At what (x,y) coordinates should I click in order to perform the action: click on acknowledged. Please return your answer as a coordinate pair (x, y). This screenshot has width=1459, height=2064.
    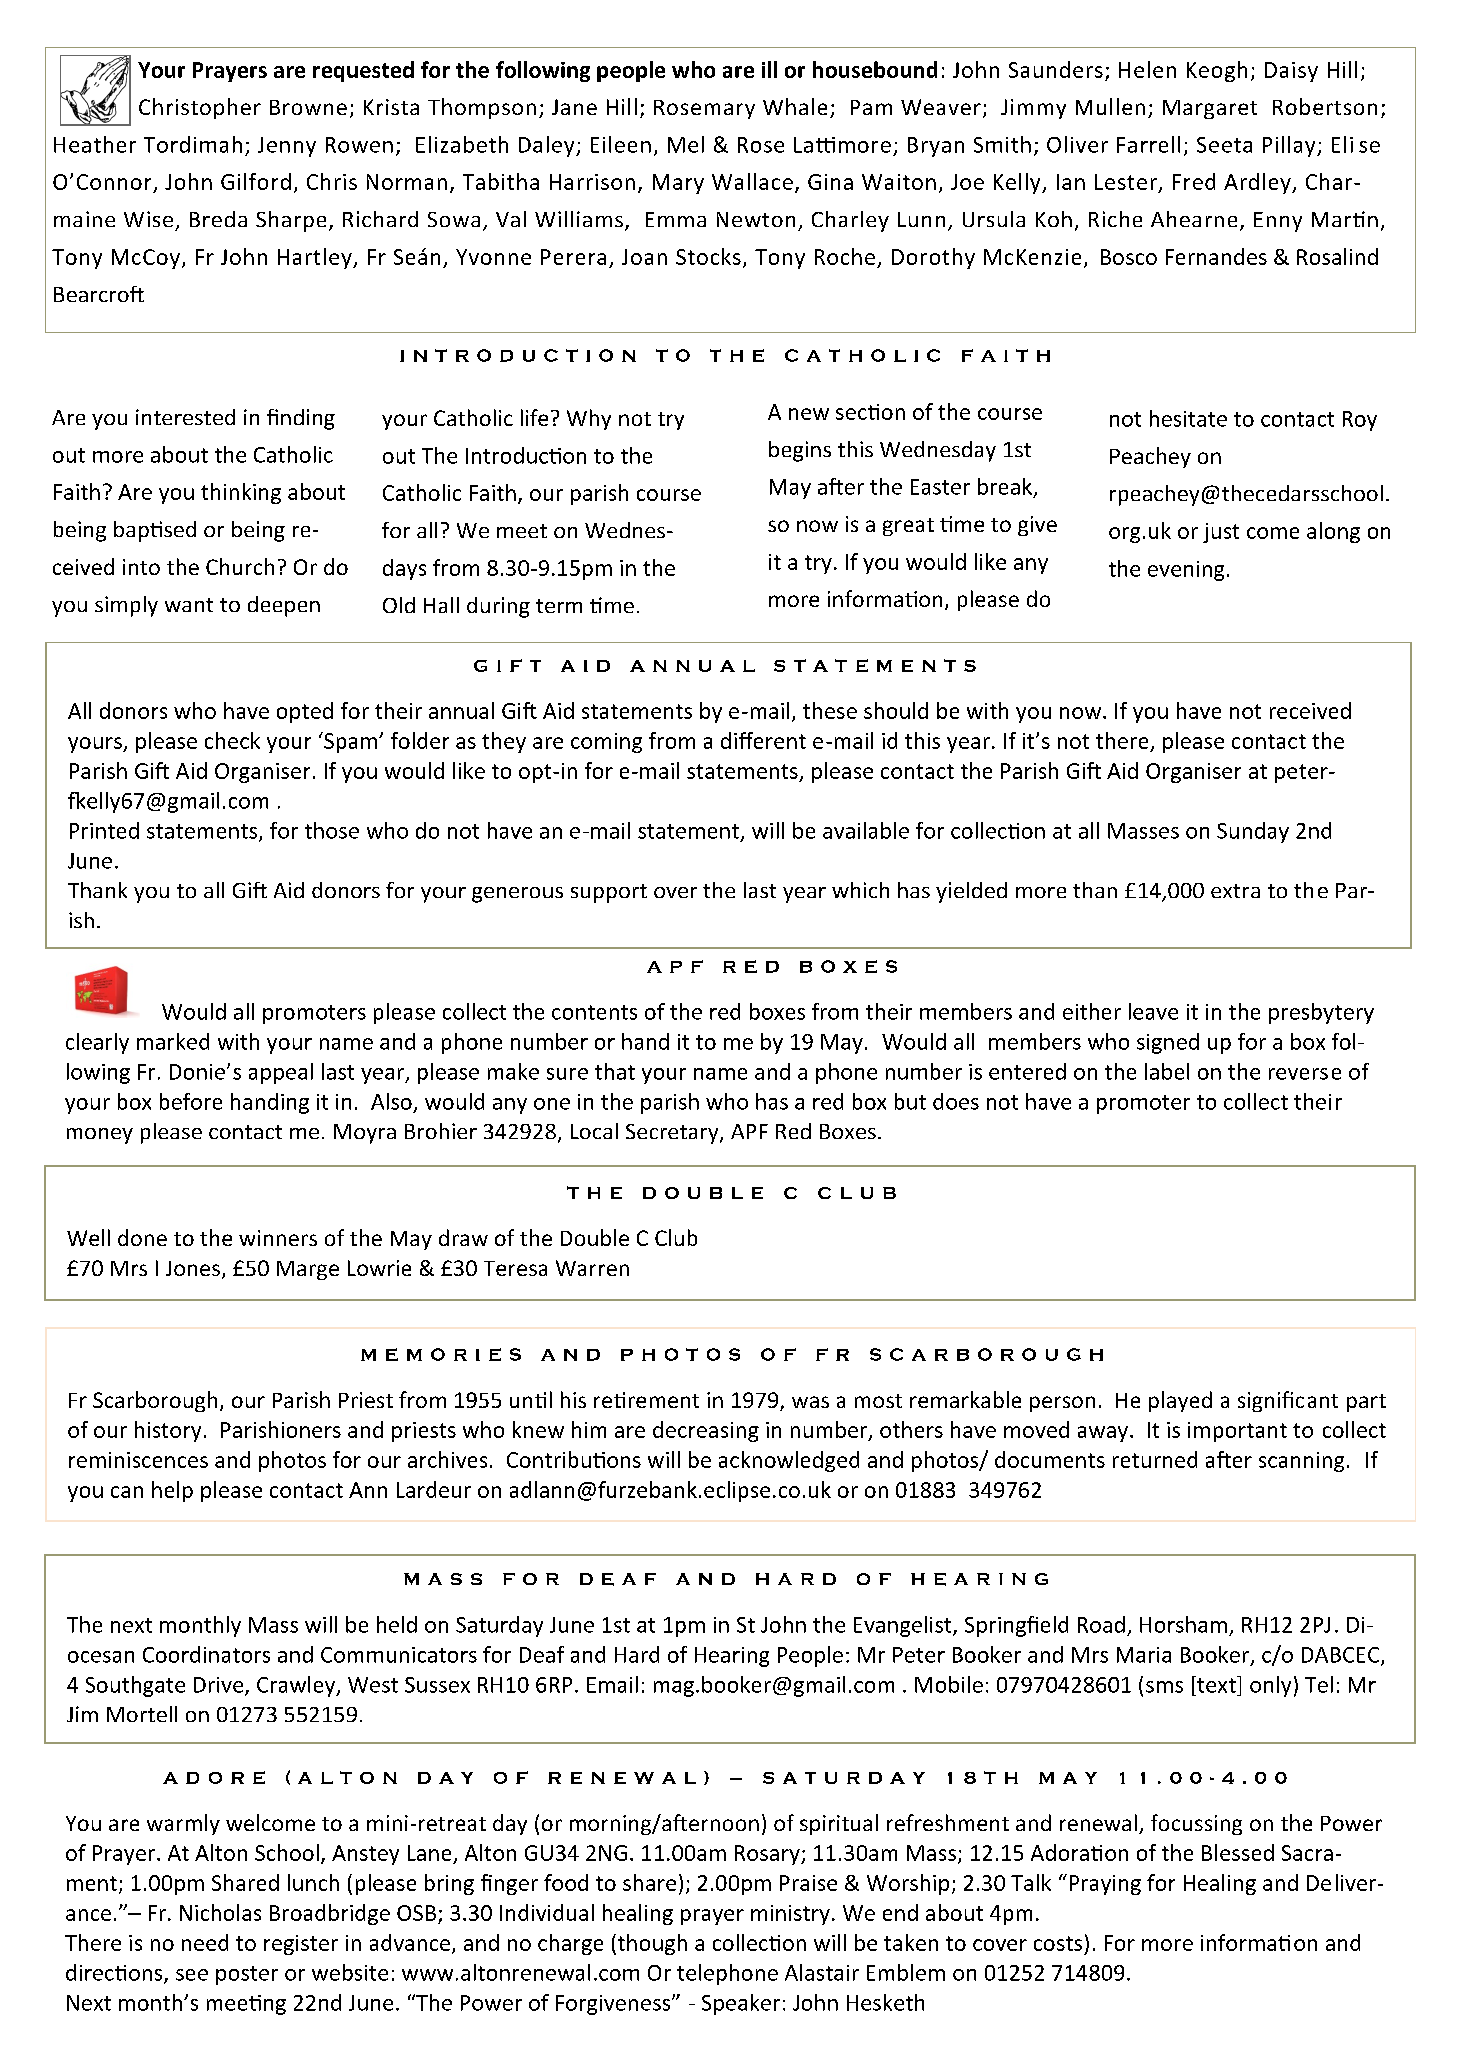
    Looking at the image, I should click on (789, 1461).
